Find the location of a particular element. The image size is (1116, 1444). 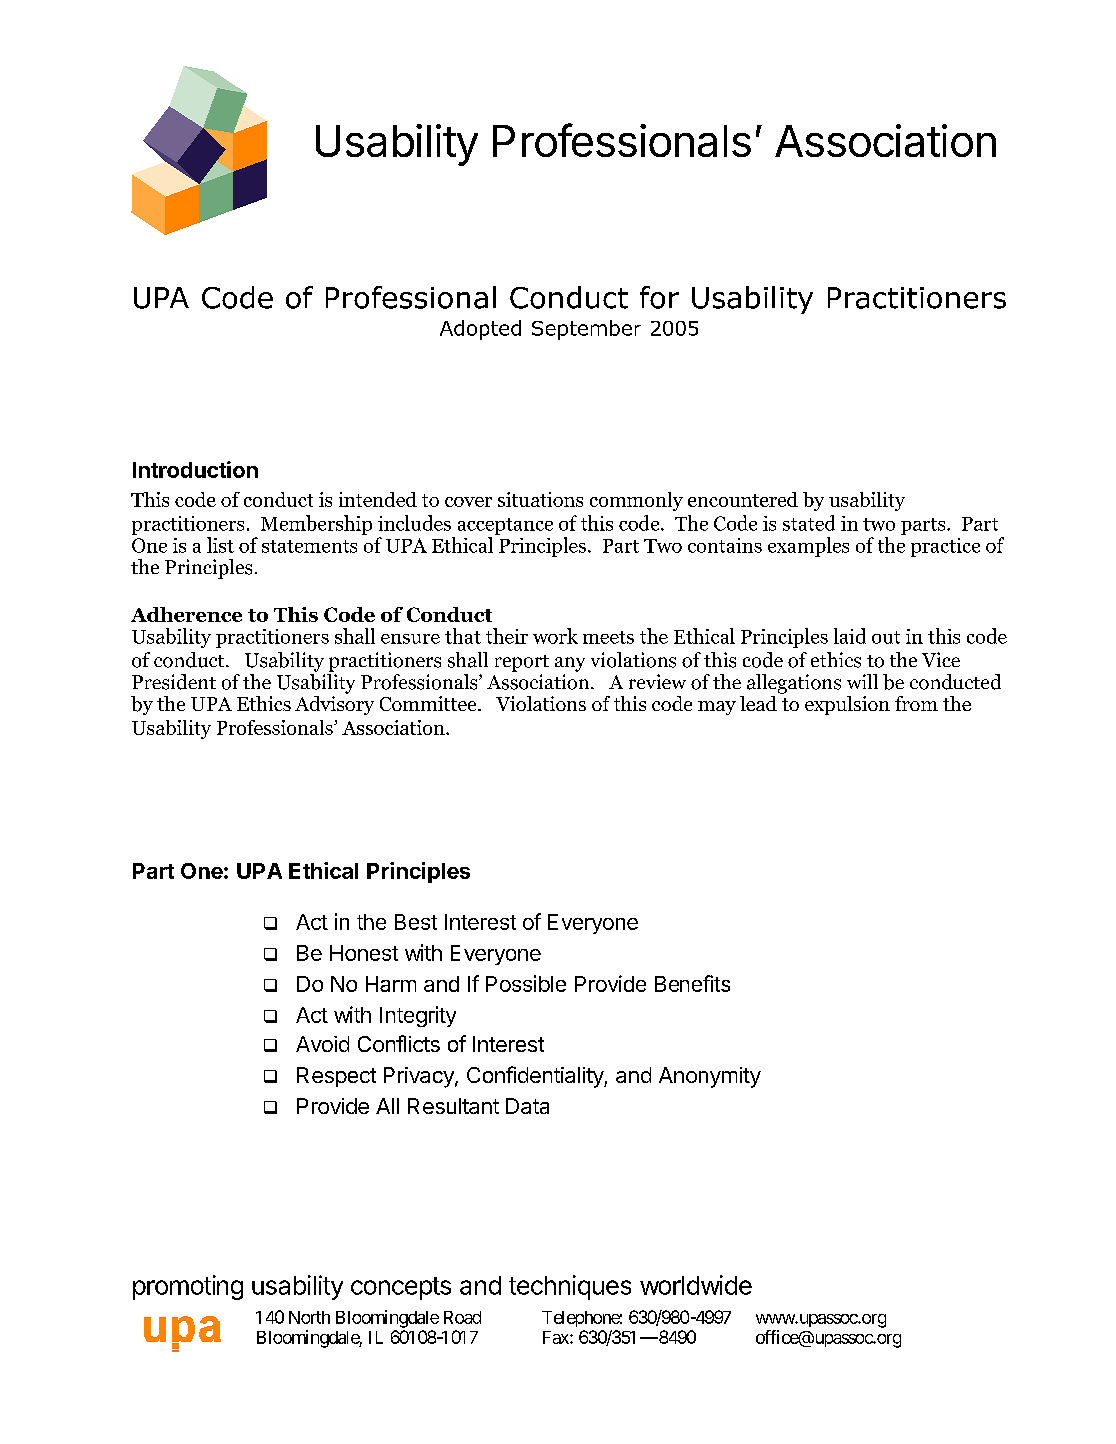

North is located at coordinates (309, 1317).
